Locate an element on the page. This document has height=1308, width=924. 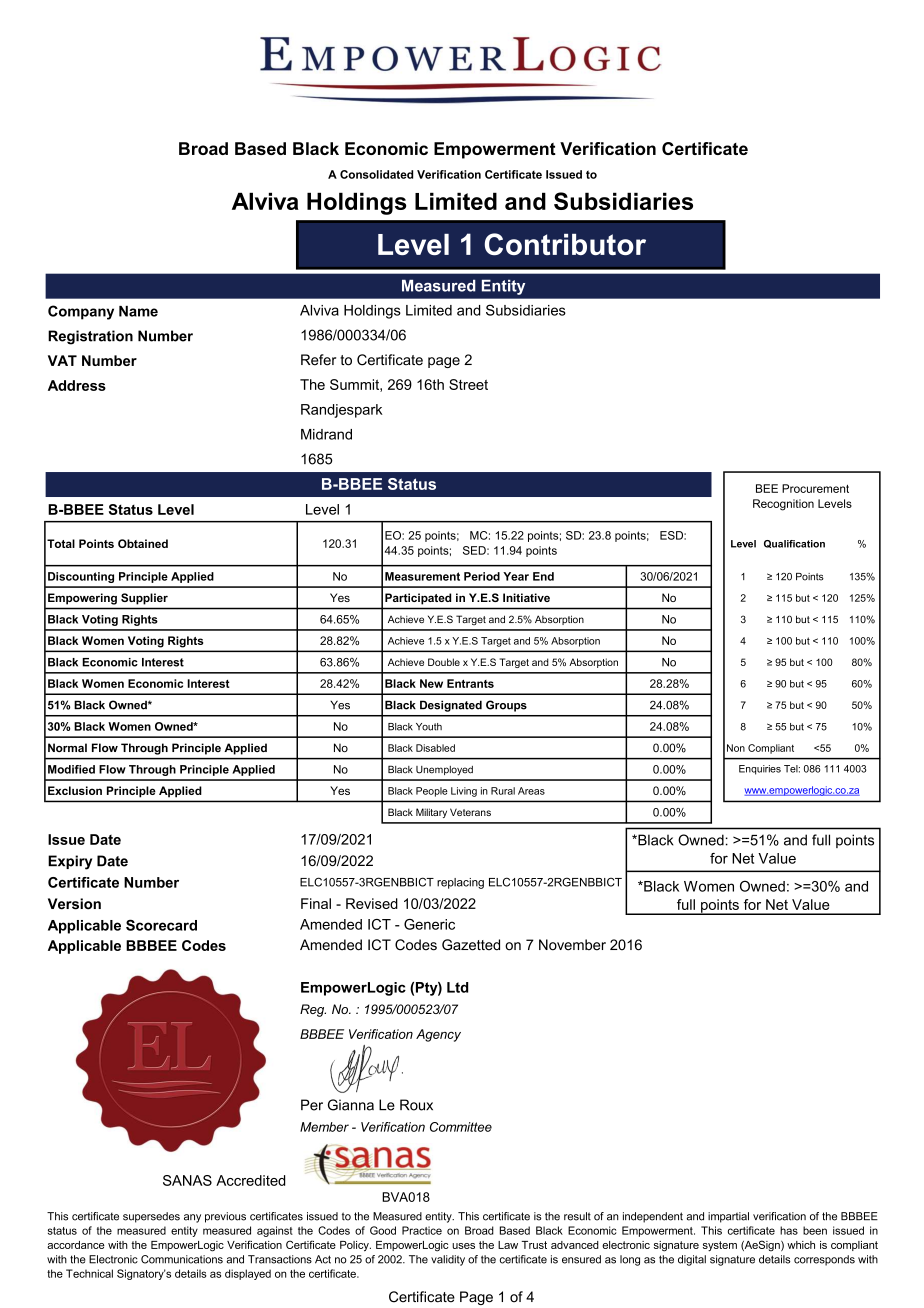
Contributor is located at coordinates (565, 244).
